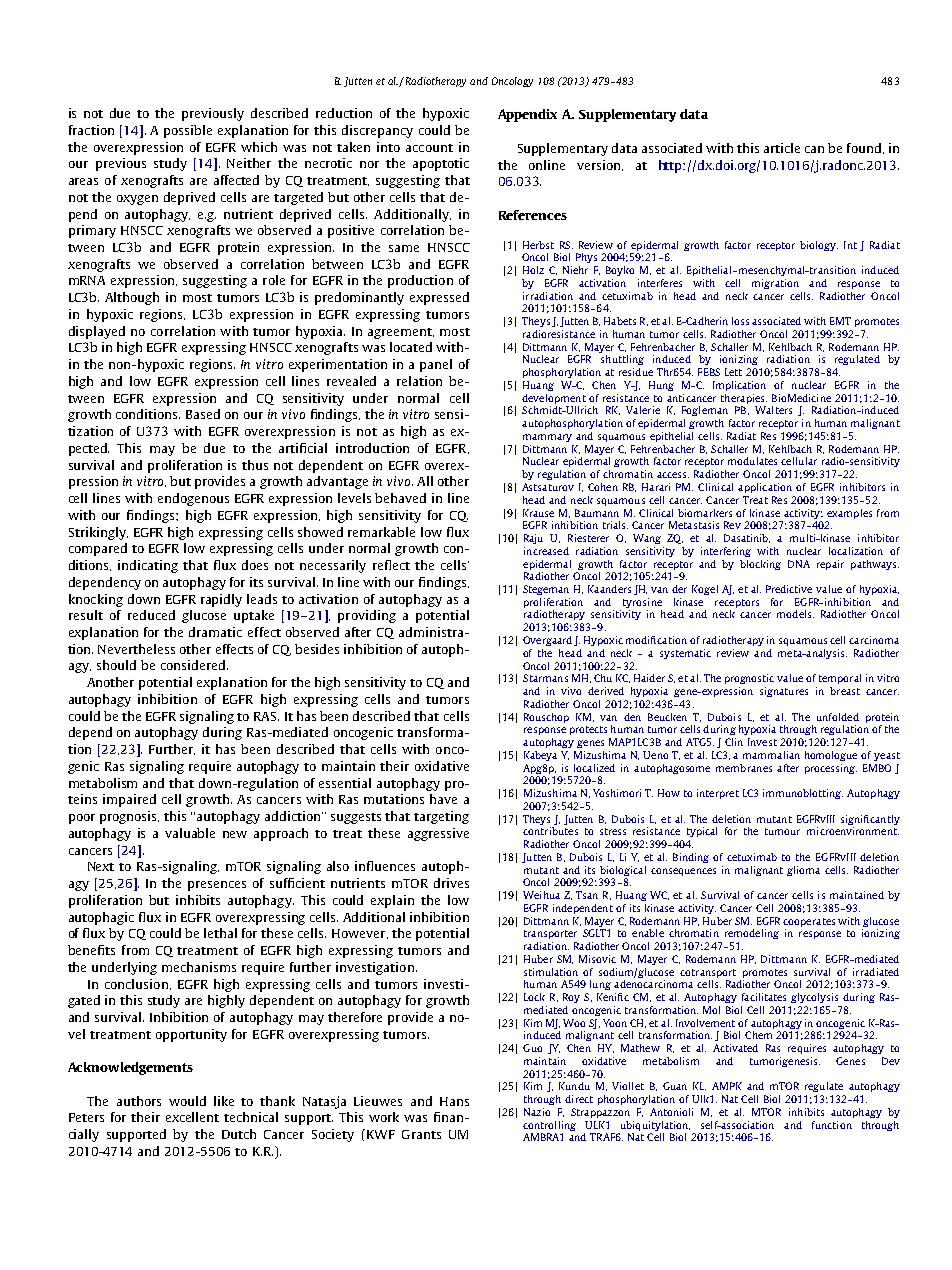 Image resolution: width=952 pixels, height=1270 pixels. I want to click on apoptotic, so click(441, 164).
